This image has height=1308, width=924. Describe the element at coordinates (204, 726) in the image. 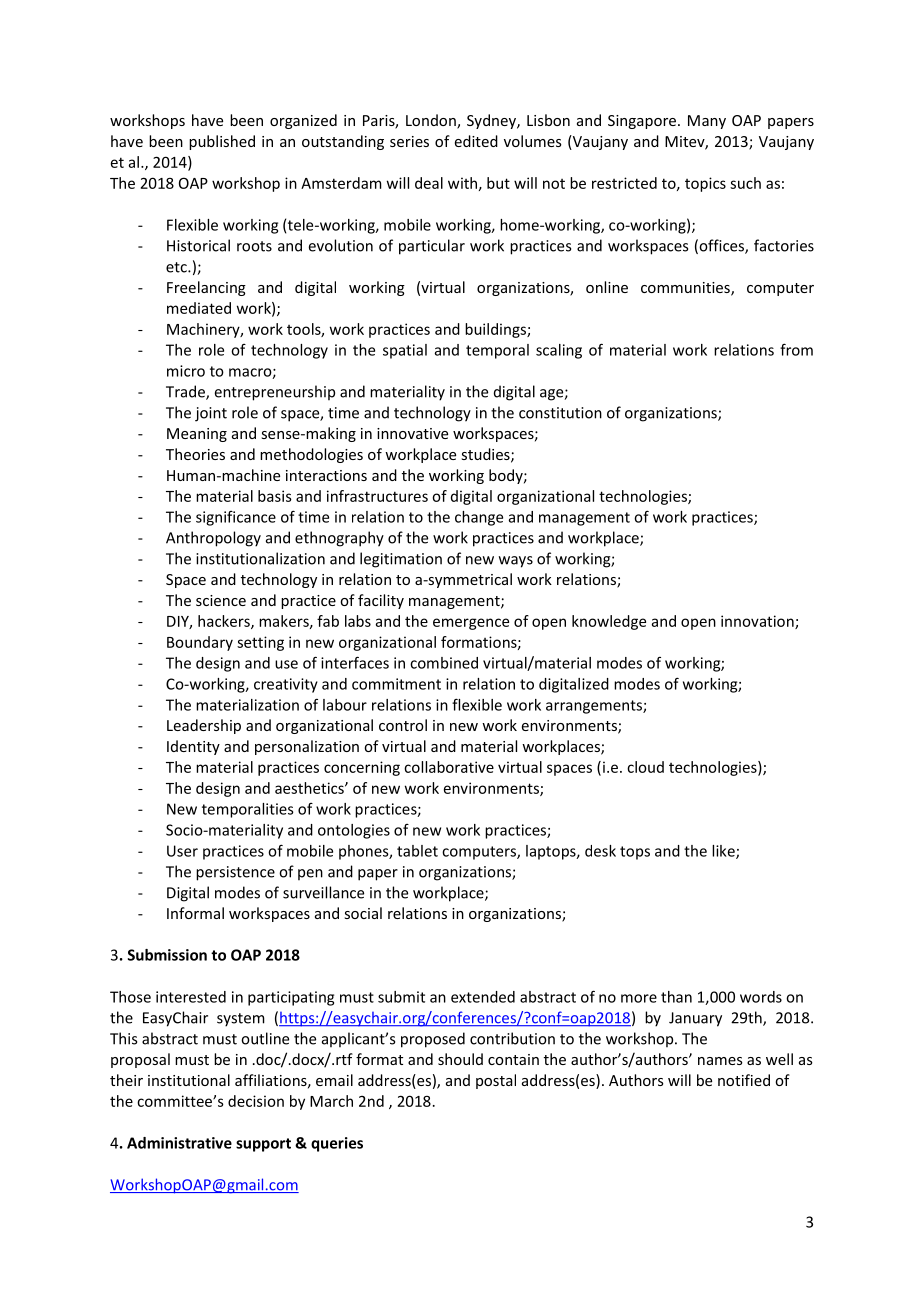

I see `Leadership` at that location.
